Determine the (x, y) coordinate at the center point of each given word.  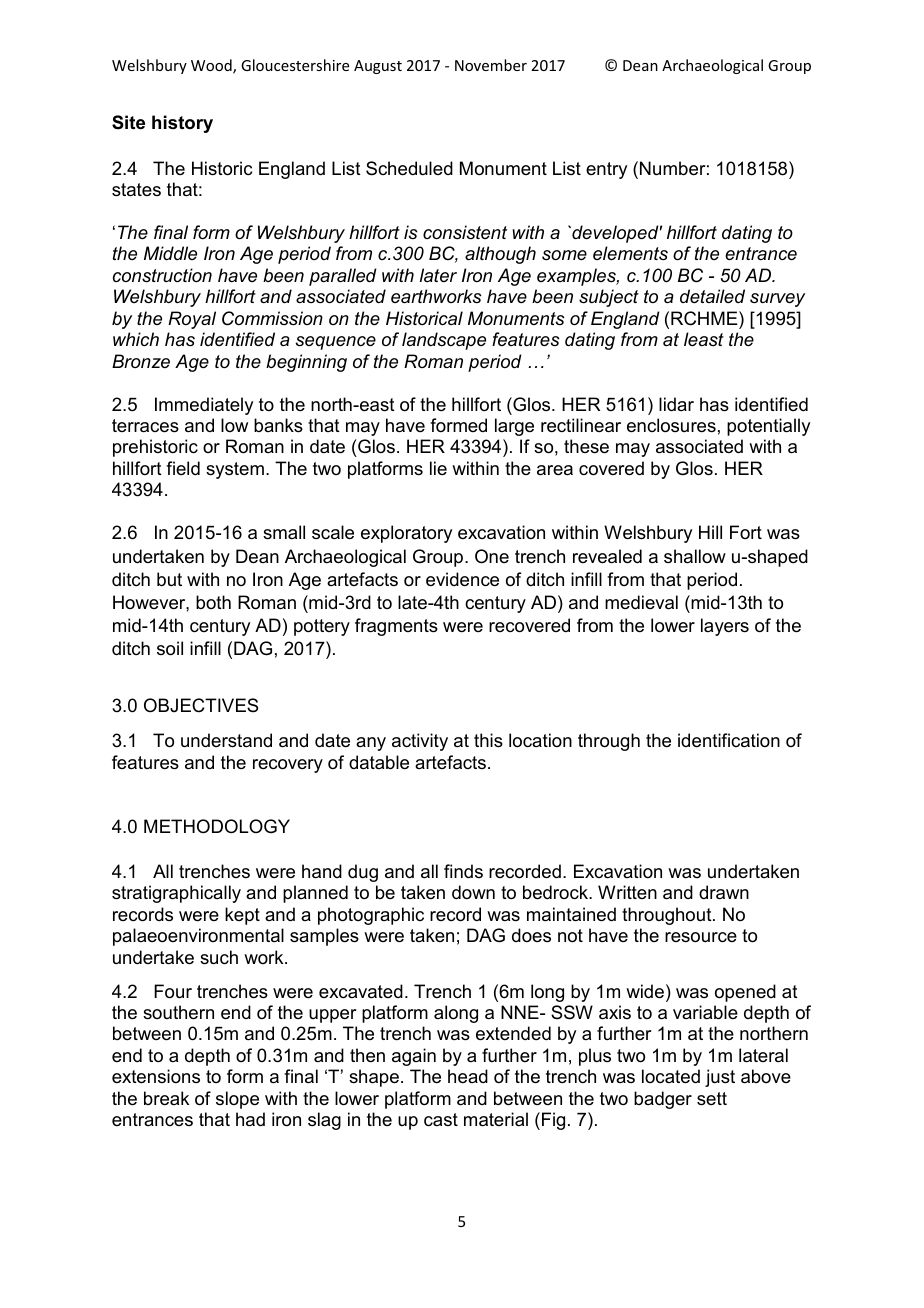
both (213, 602)
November (491, 65)
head (468, 1076)
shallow (695, 556)
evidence (462, 579)
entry (606, 170)
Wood (212, 66)
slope (237, 1100)
